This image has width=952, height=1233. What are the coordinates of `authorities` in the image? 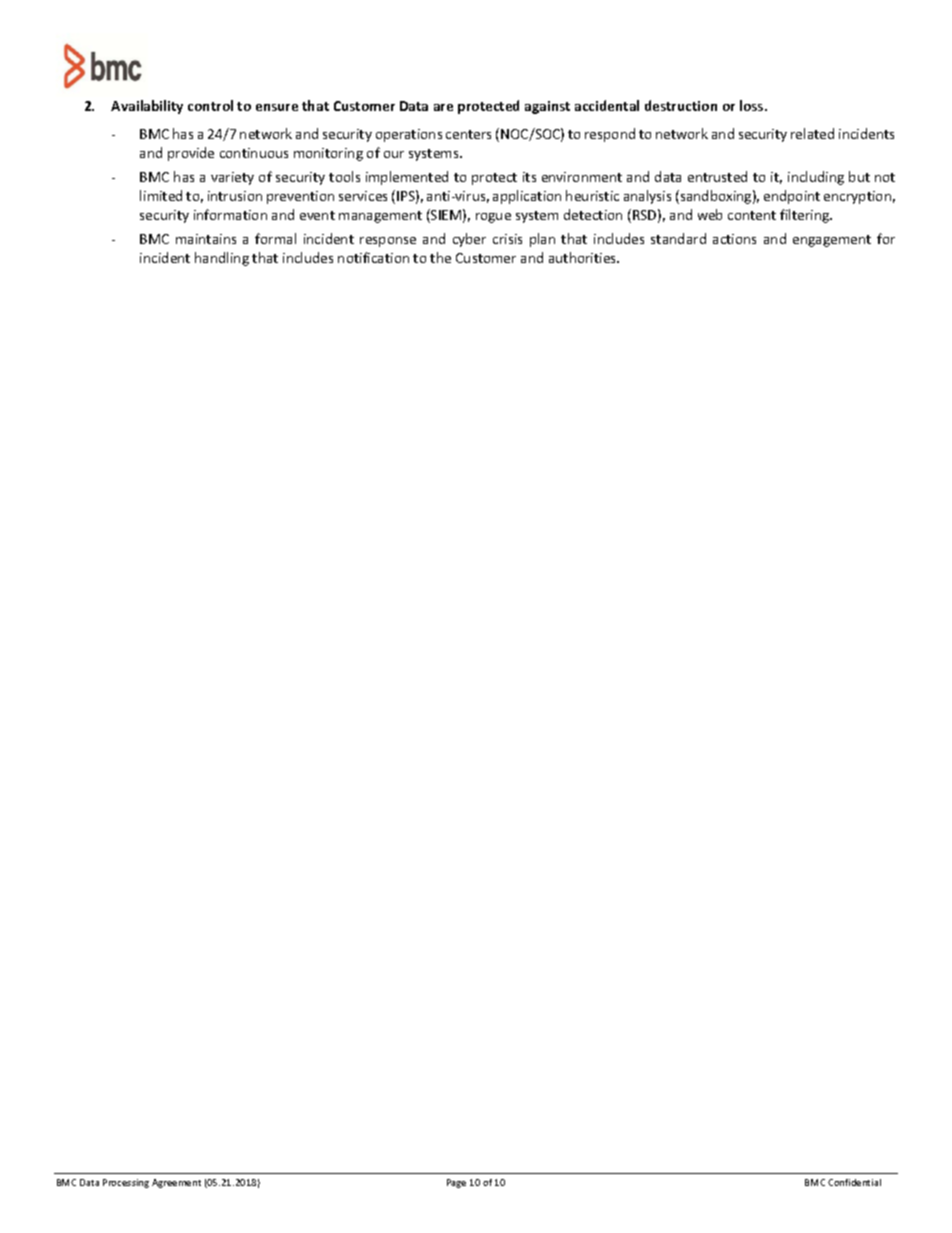 It's located at (584, 257).
